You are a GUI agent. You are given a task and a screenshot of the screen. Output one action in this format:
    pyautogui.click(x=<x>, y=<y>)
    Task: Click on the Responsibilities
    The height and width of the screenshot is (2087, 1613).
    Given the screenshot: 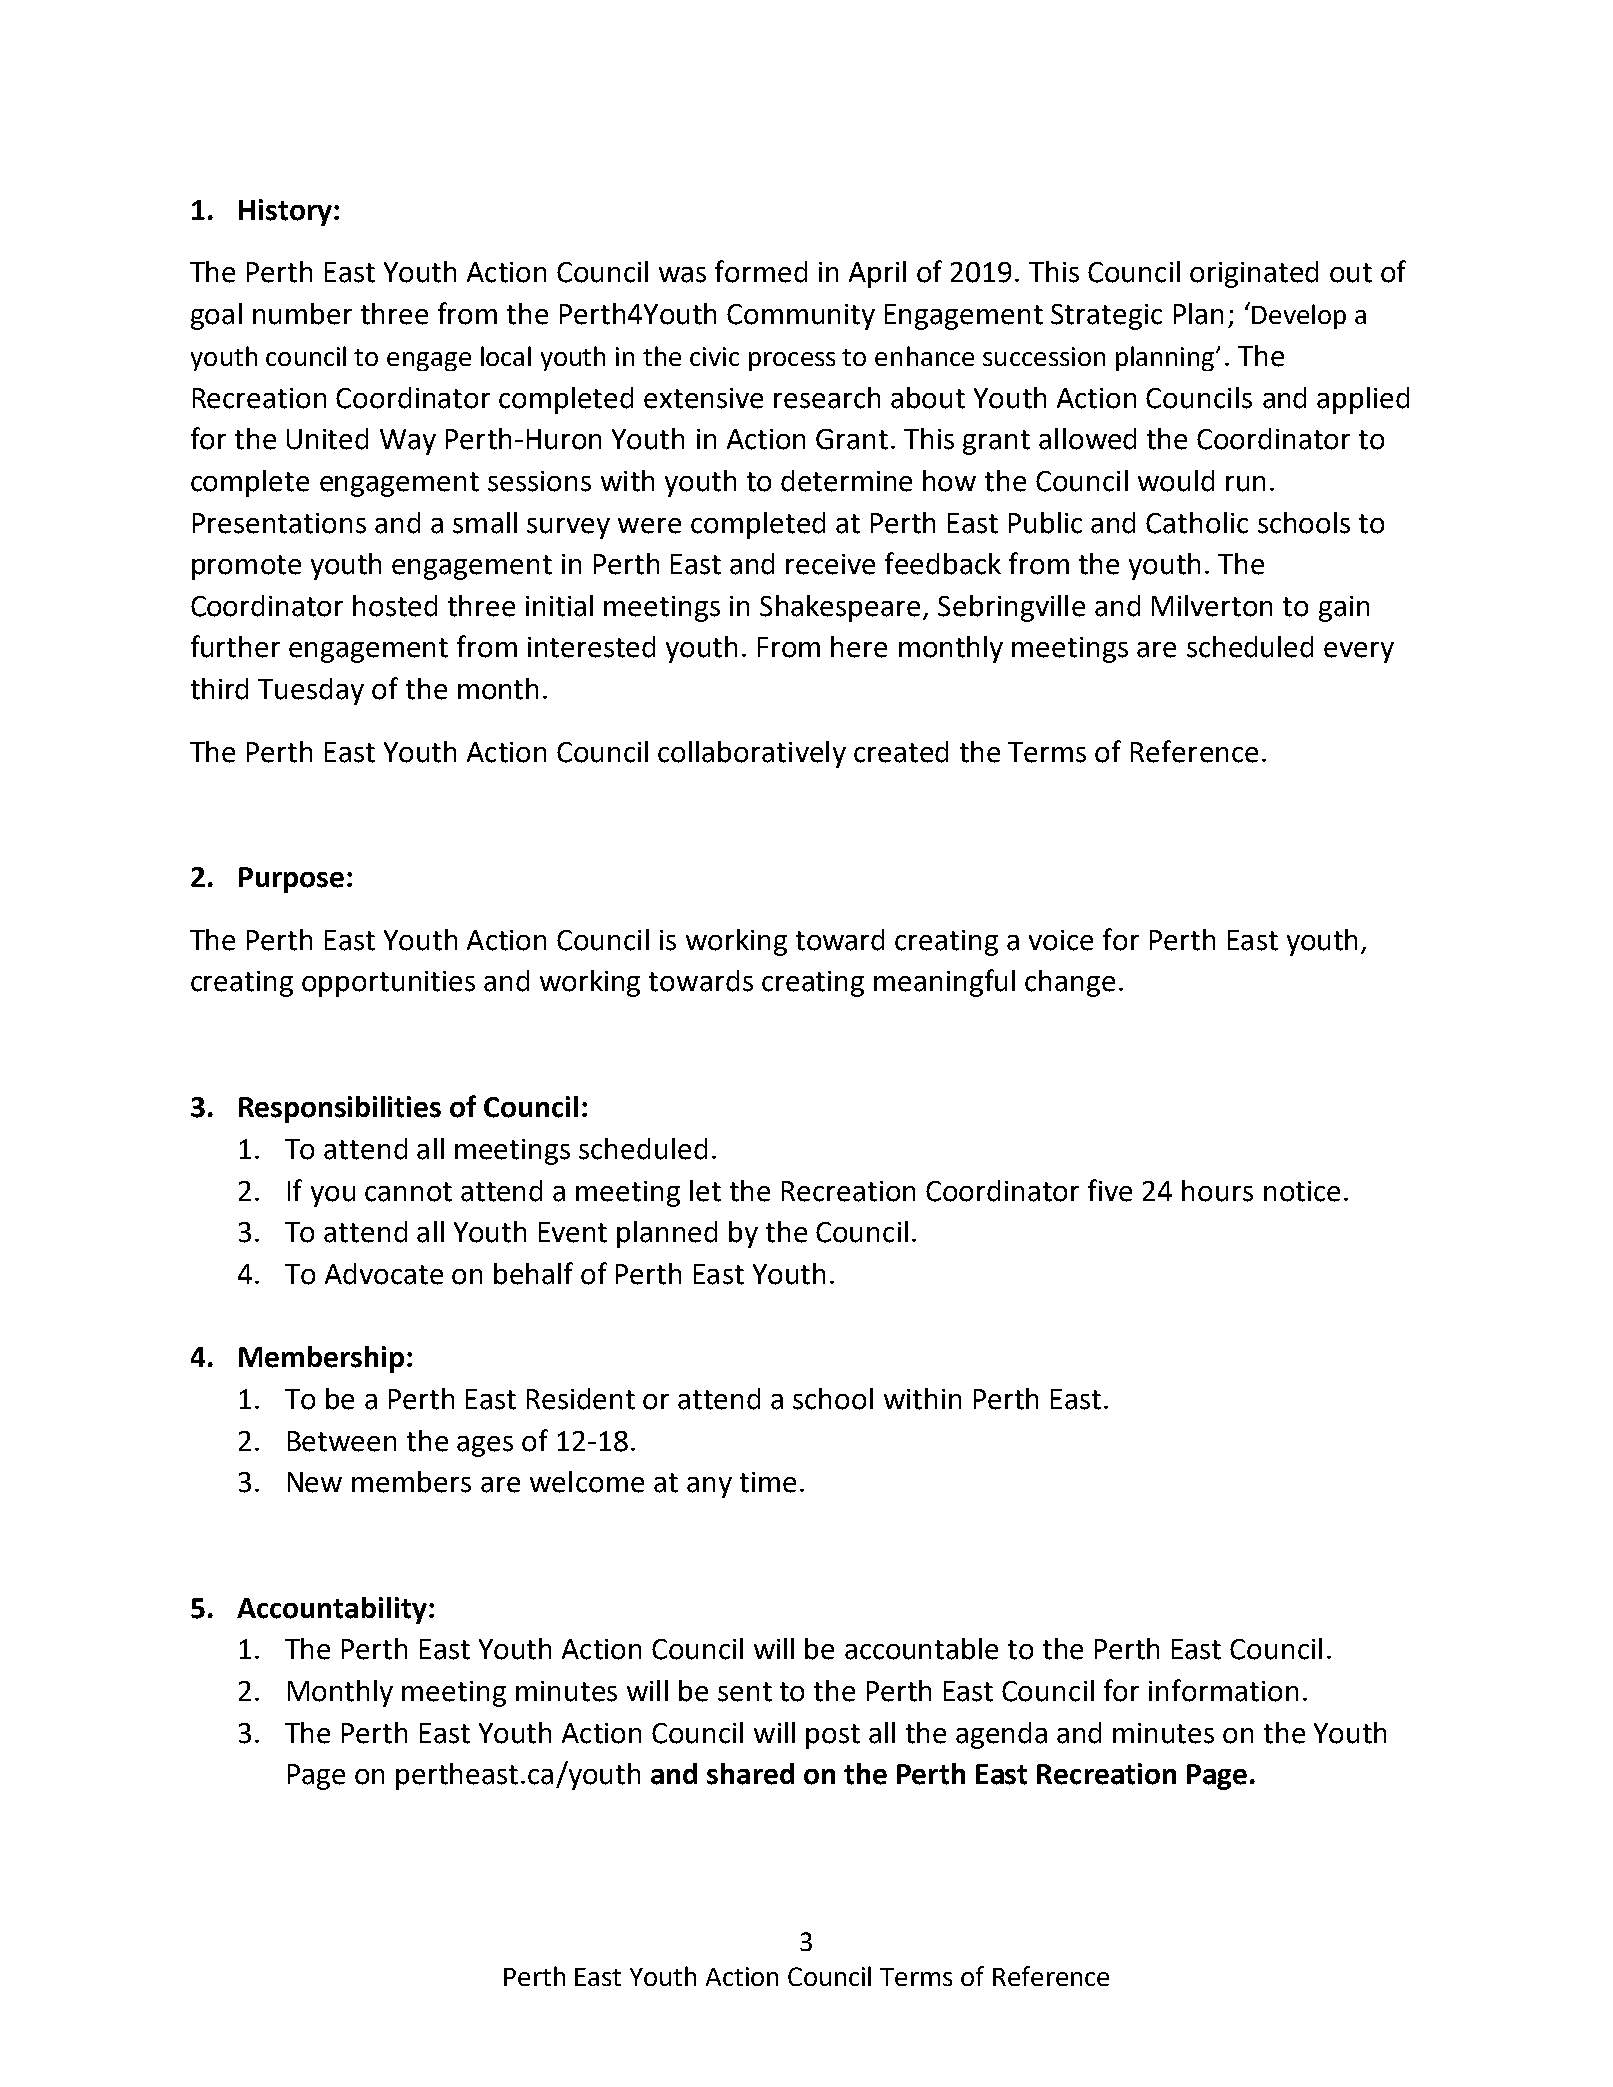 What is the action you would take?
    pyautogui.click(x=340, y=1109)
